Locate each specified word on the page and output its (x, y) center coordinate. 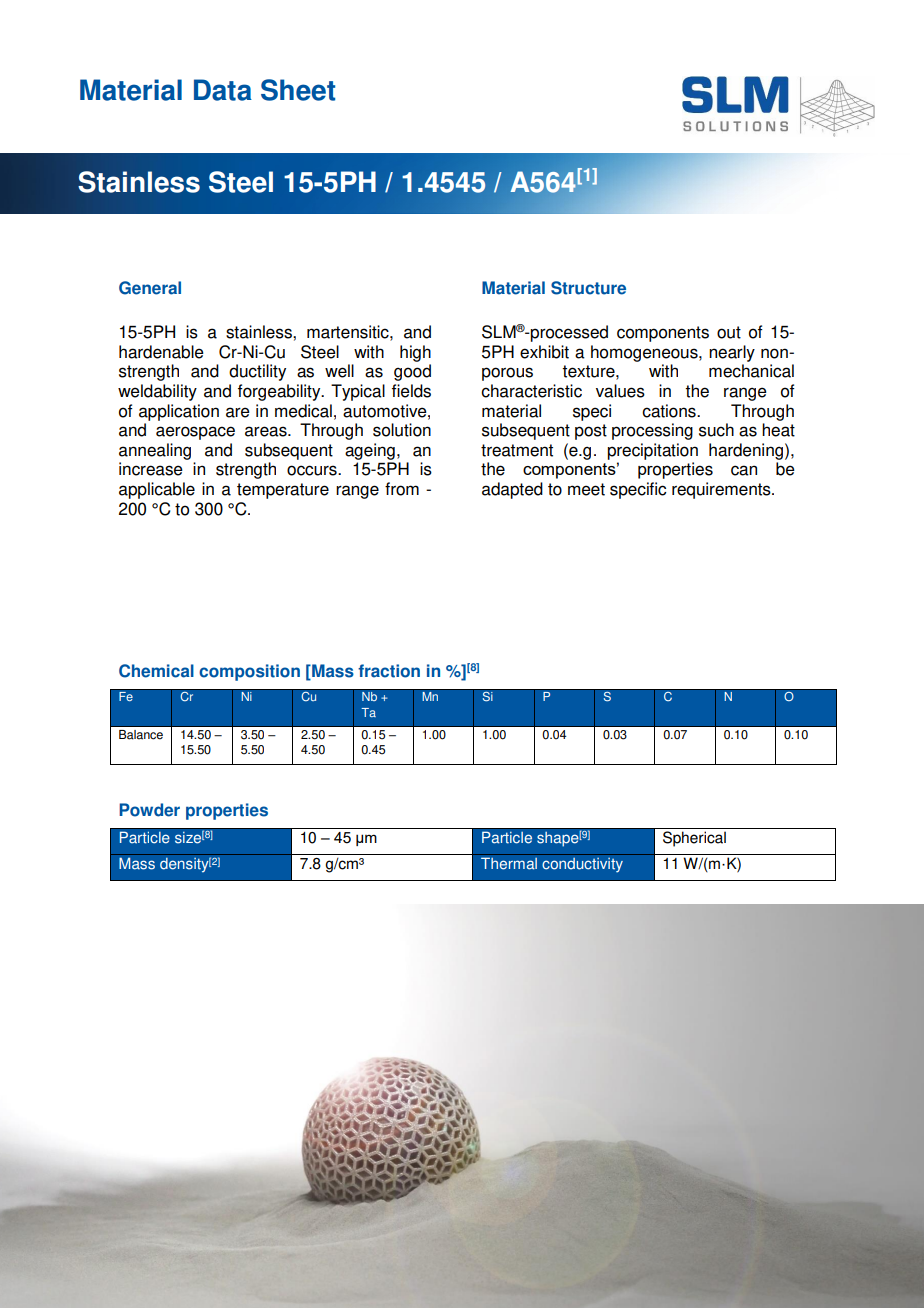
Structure (588, 288)
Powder (149, 810)
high (415, 353)
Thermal (509, 863)
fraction (389, 671)
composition (249, 672)
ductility (257, 372)
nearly (732, 353)
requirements (722, 490)
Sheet (298, 90)
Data (223, 90)
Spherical (694, 839)
